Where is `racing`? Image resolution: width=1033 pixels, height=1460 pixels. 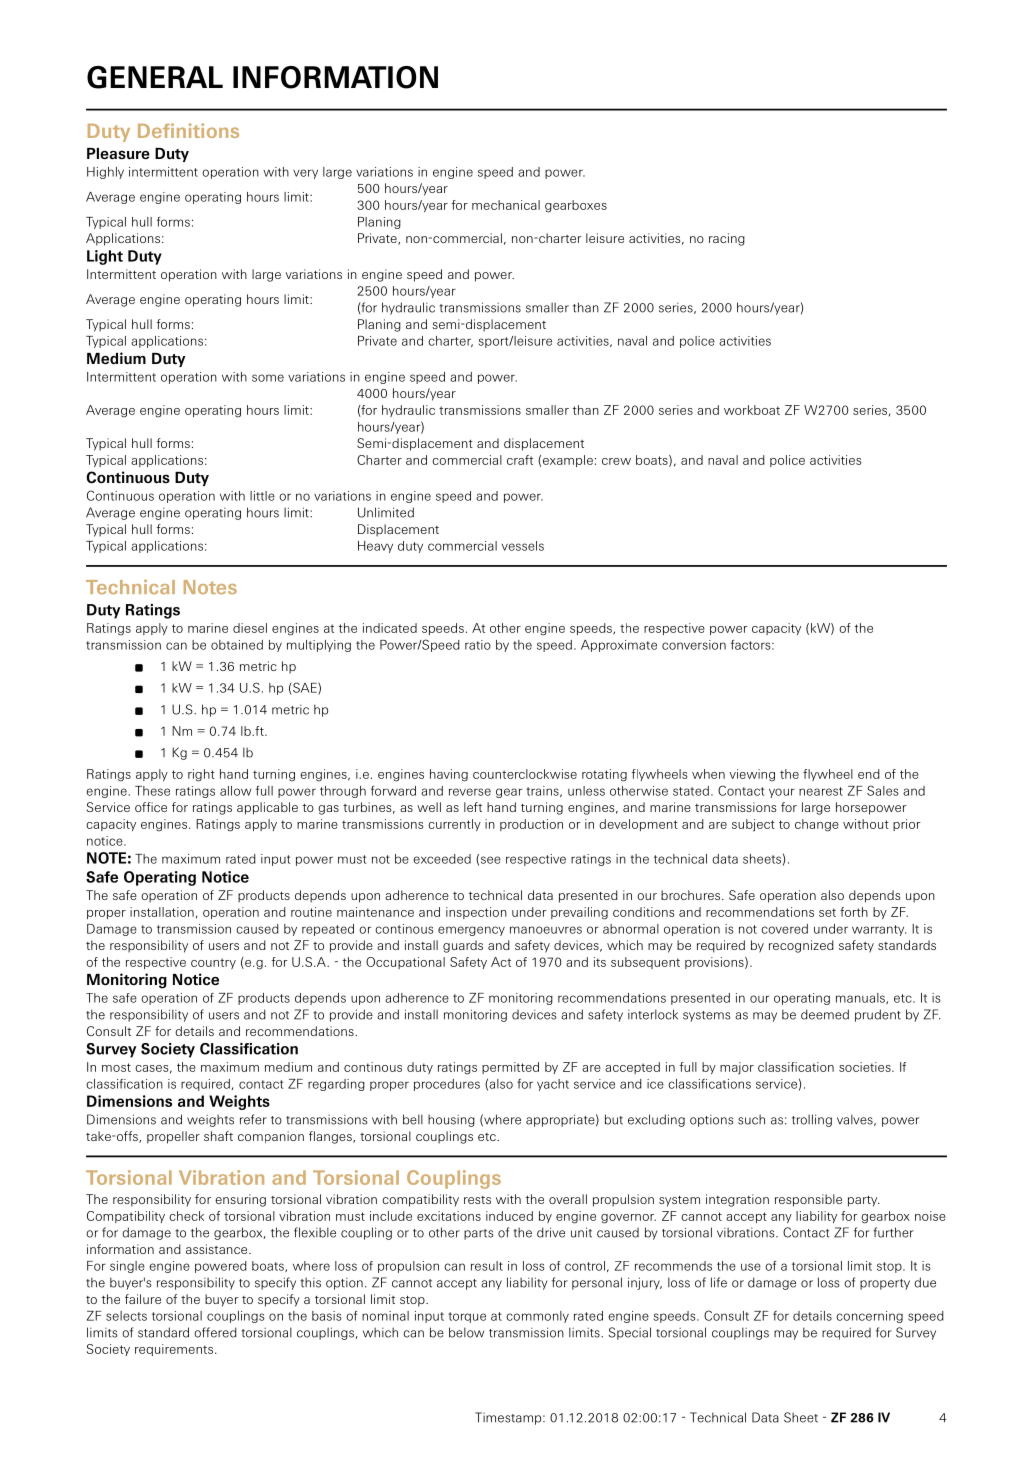
racing is located at coordinates (727, 239).
